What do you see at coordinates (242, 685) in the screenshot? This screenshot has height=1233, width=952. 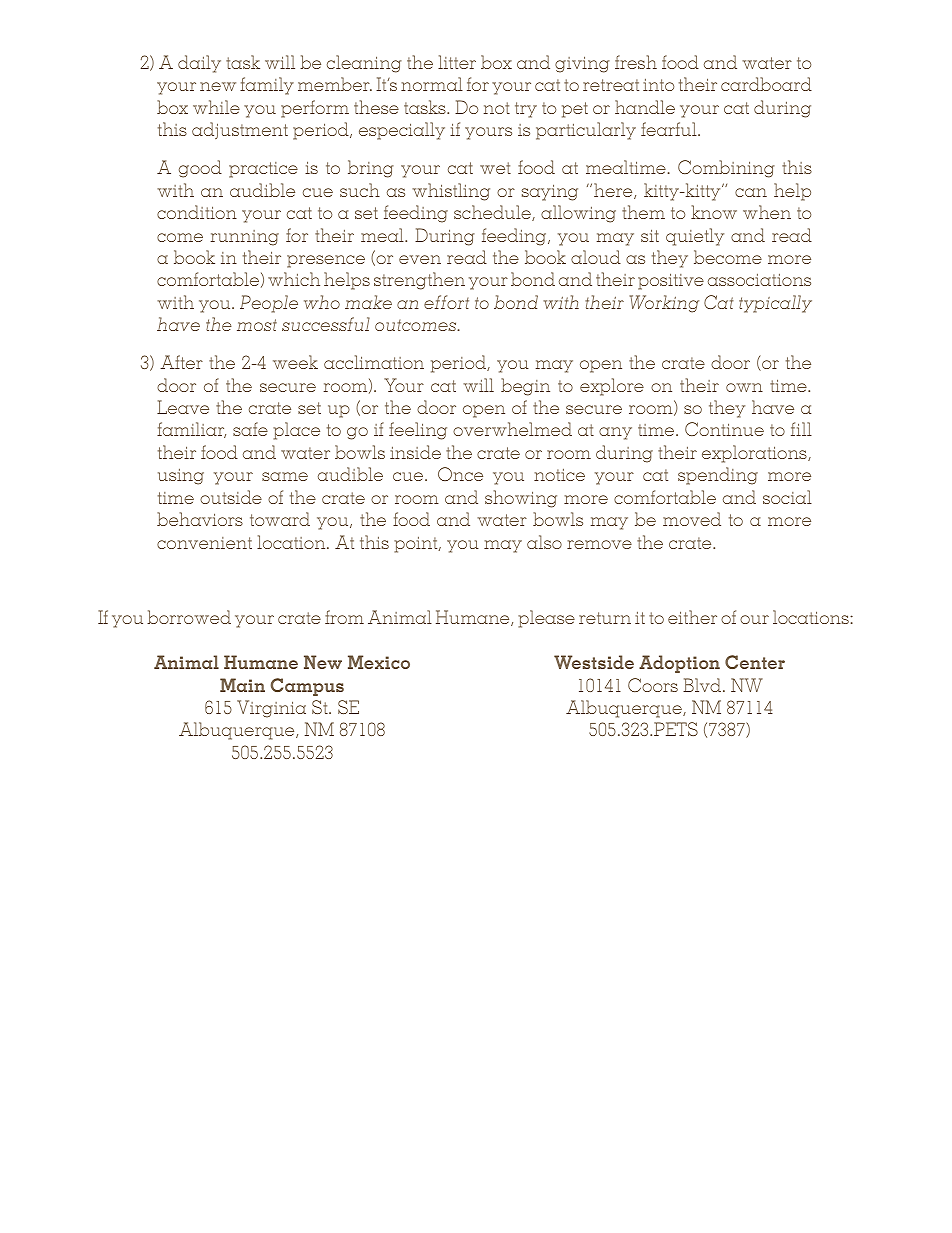 I see `Main` at bounding box center [242, 685].
